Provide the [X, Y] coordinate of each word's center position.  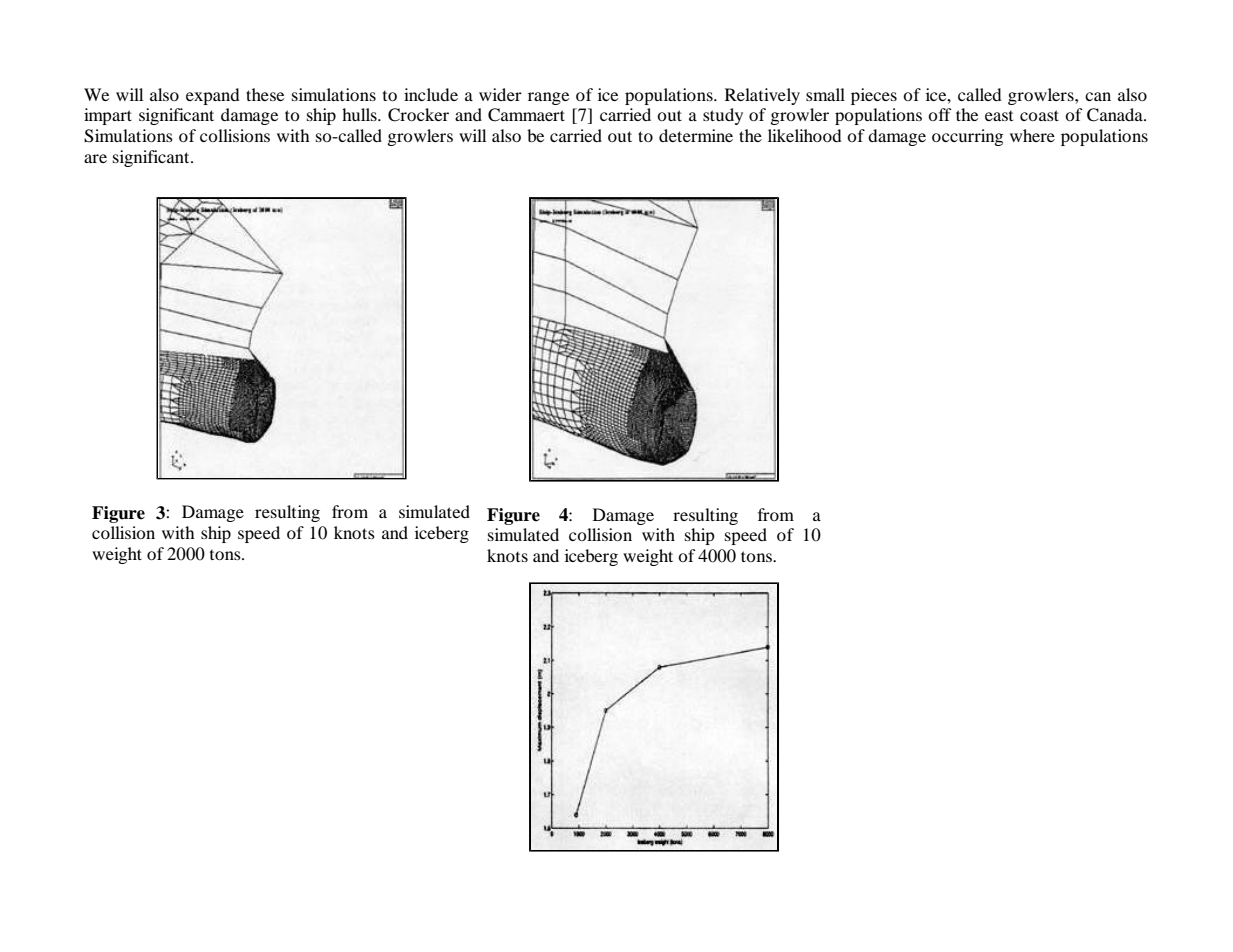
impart [108, 116]
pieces [874, 96]
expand [213, 96]
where [1032, 135]
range [548, 98]
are [95, 158]
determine [696, 135]
